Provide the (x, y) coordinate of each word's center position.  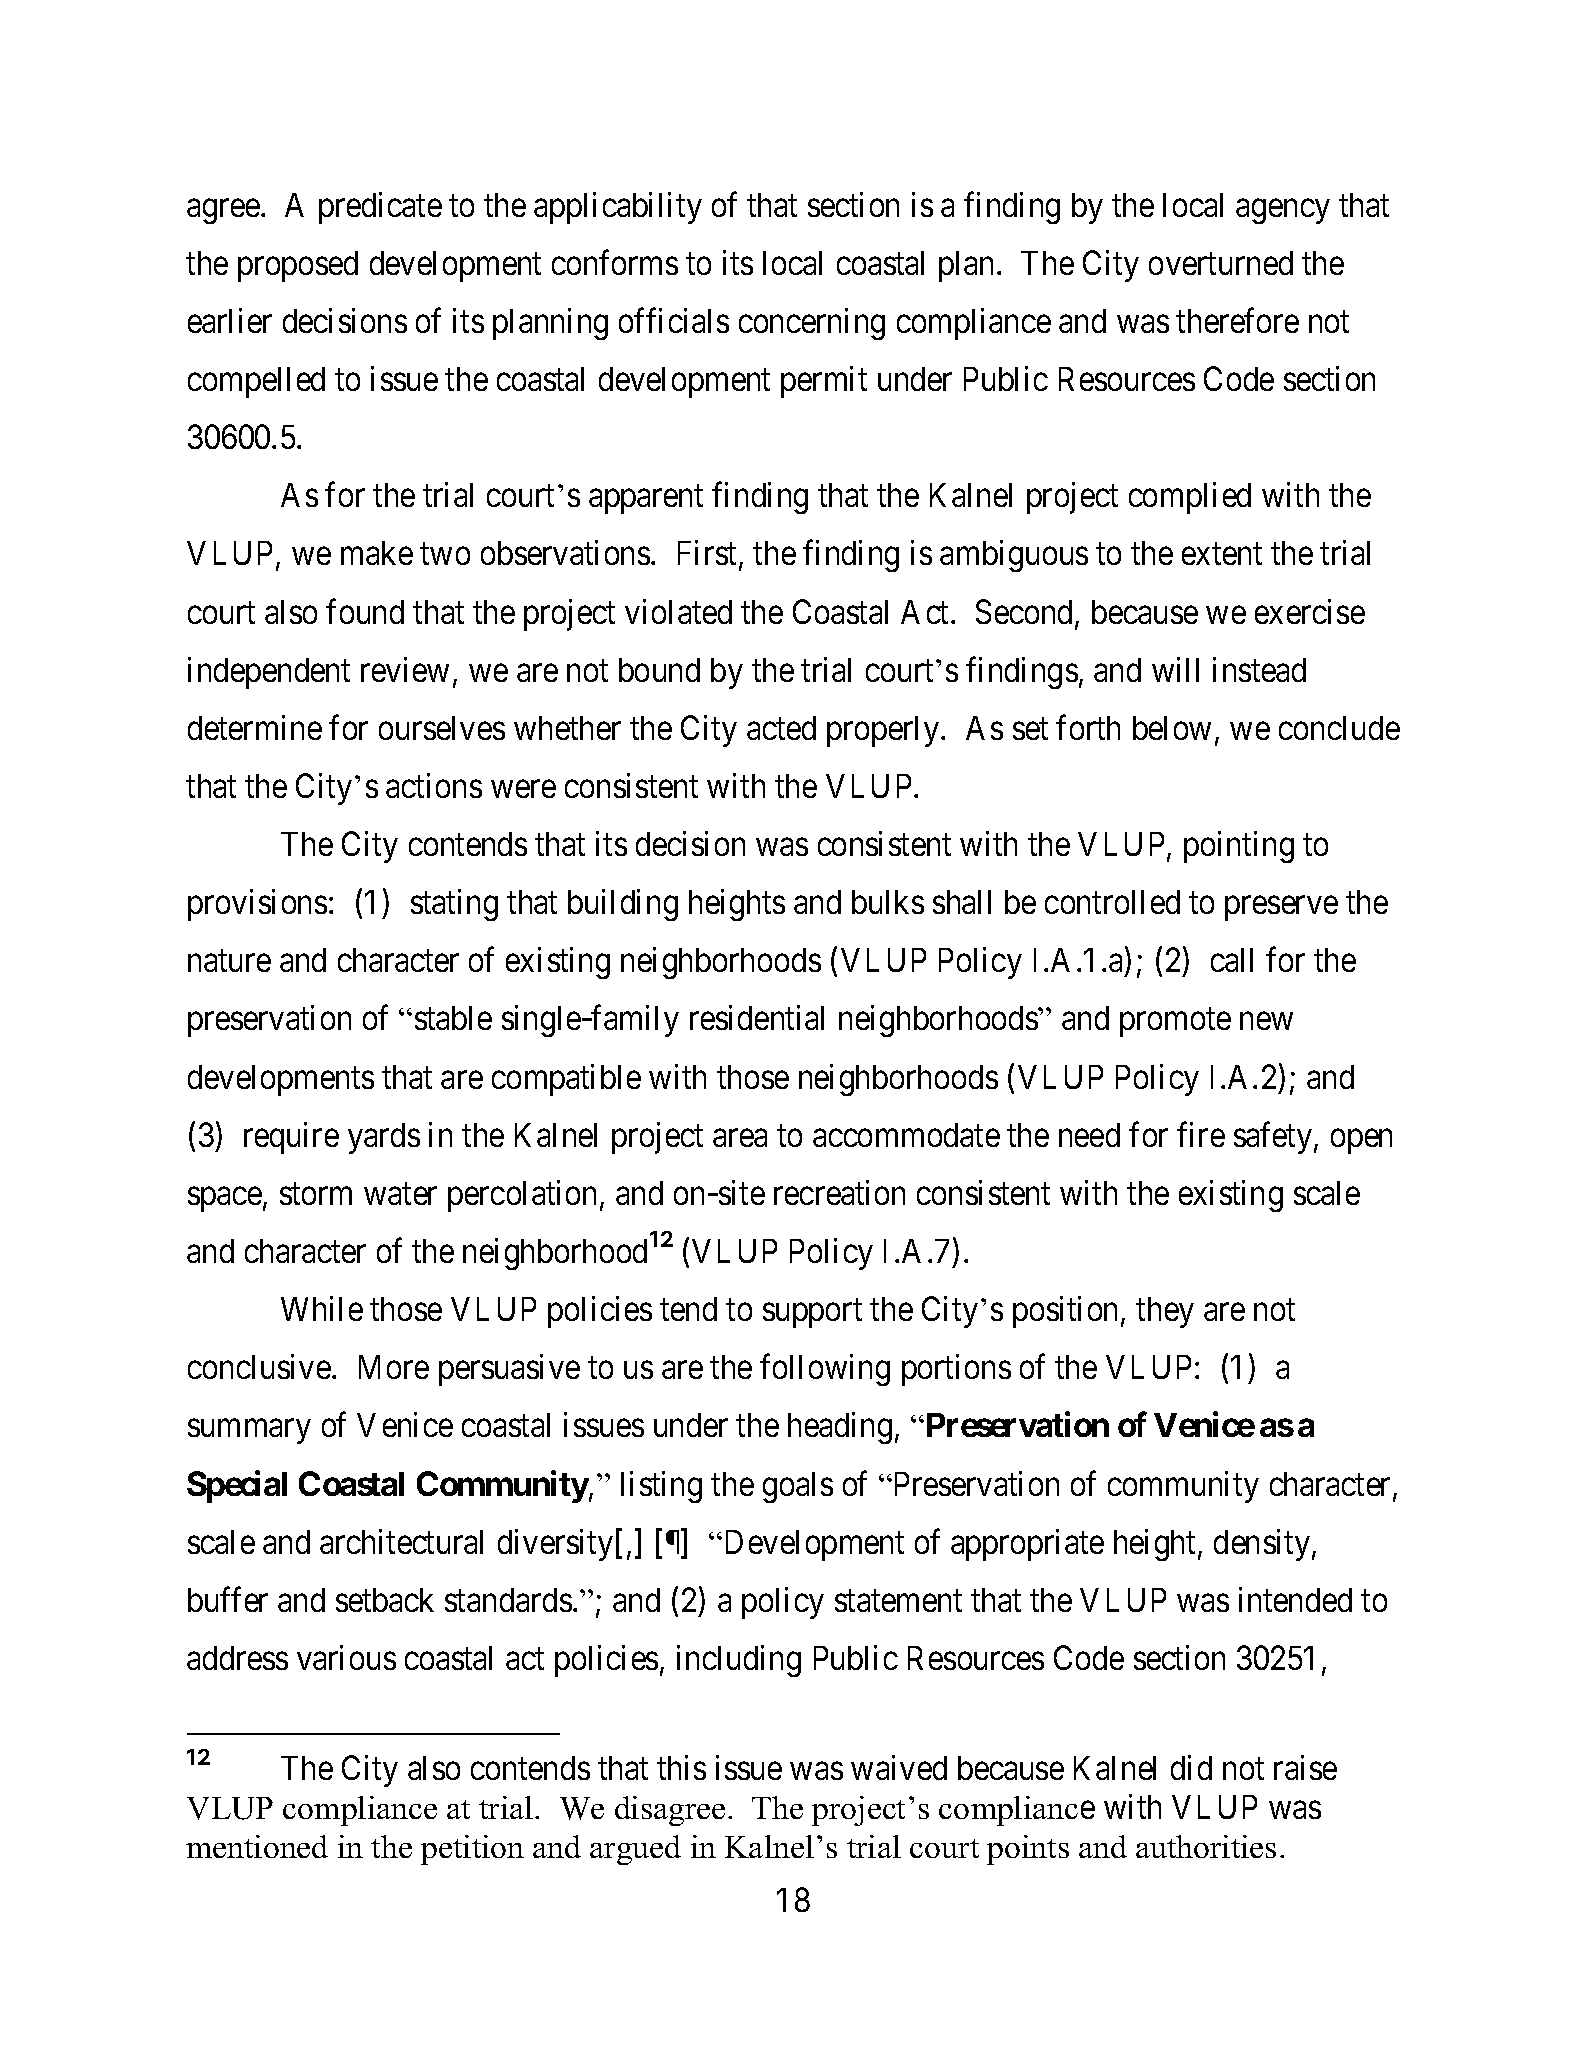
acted (781, 728)
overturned (1221, 263)
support (812, 1314)
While (322, 1308)
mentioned (257, 1846)
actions (434, 785)
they (1165, 1312)
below (1172, 728)
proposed (298, 266)
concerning (812, 324)
